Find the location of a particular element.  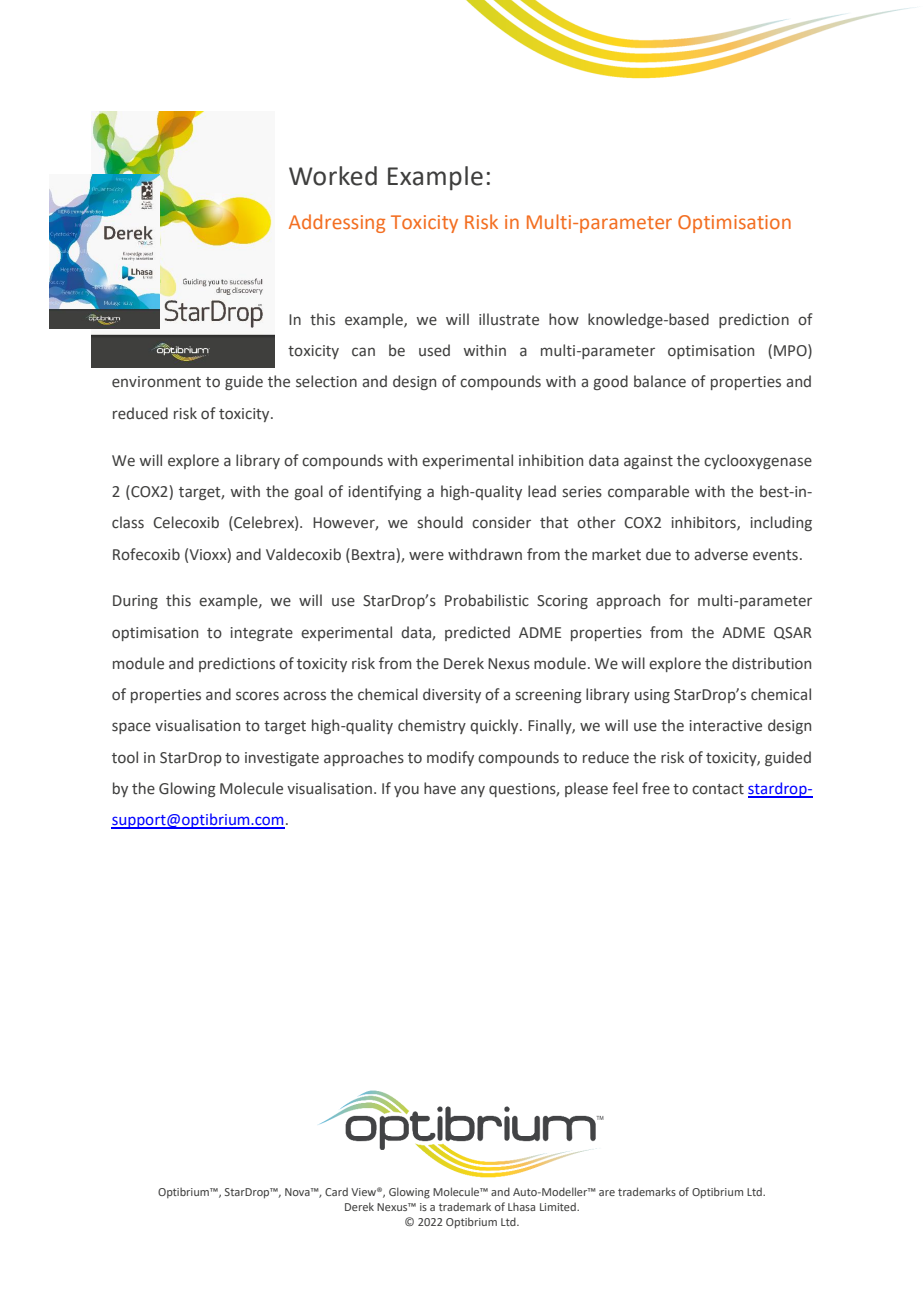

Card is located at coordinates (336, 1192).
